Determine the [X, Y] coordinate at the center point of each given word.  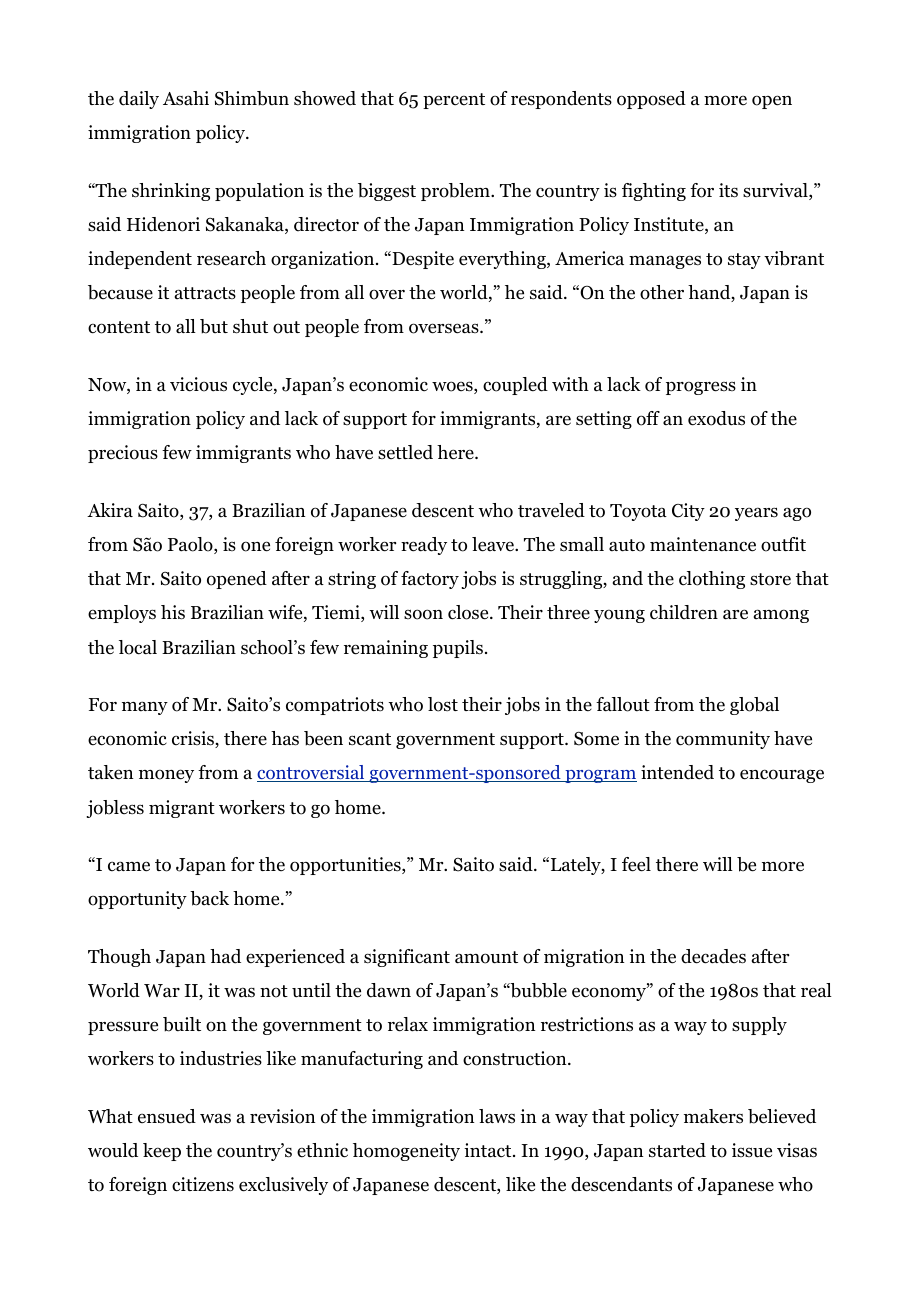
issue [752, 1150]
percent [454, 101]
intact [489, 1150]
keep [162, 1152]
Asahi [186, 98]
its [728, 190]
